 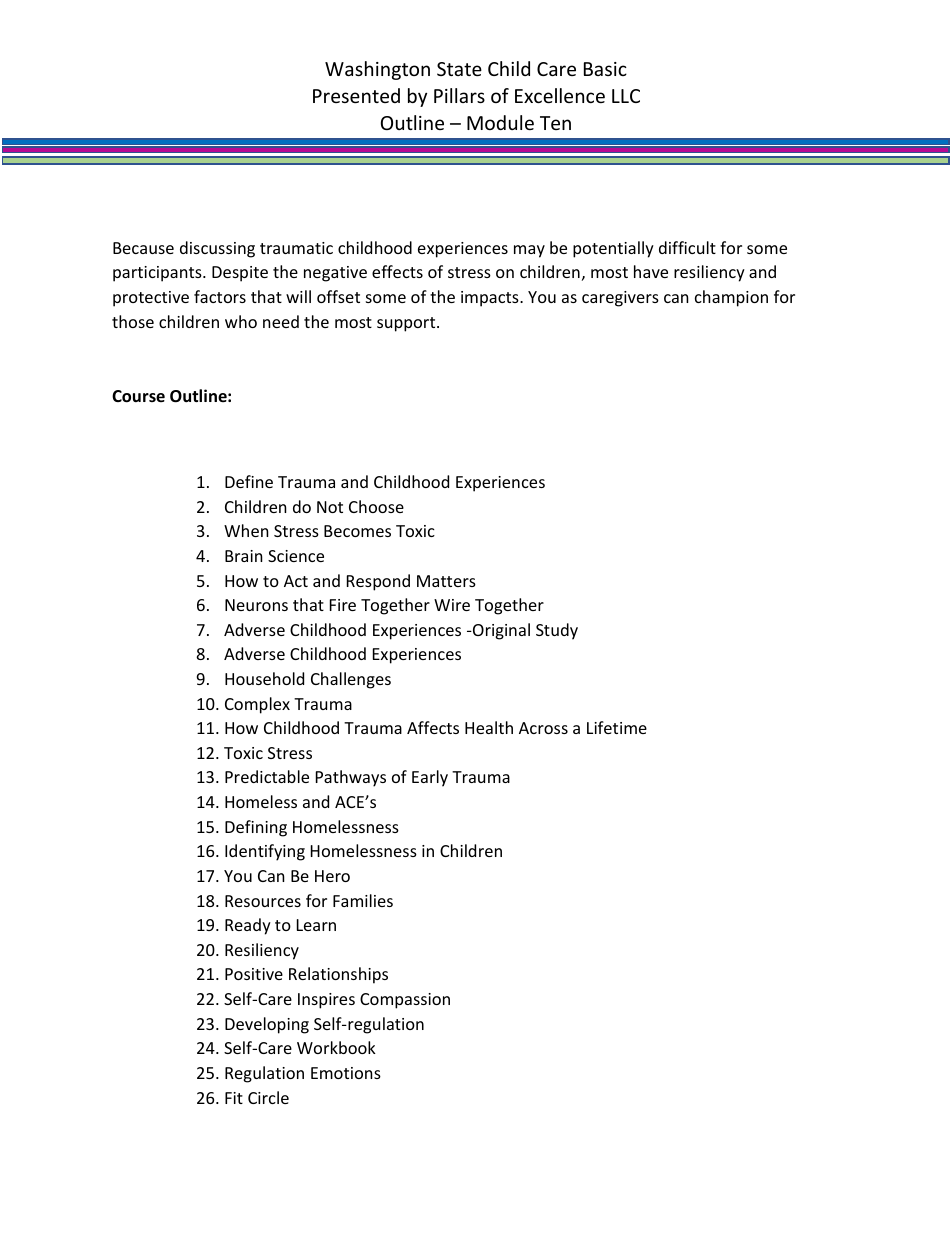 I want to click on support, so click(x=407, y=324).
